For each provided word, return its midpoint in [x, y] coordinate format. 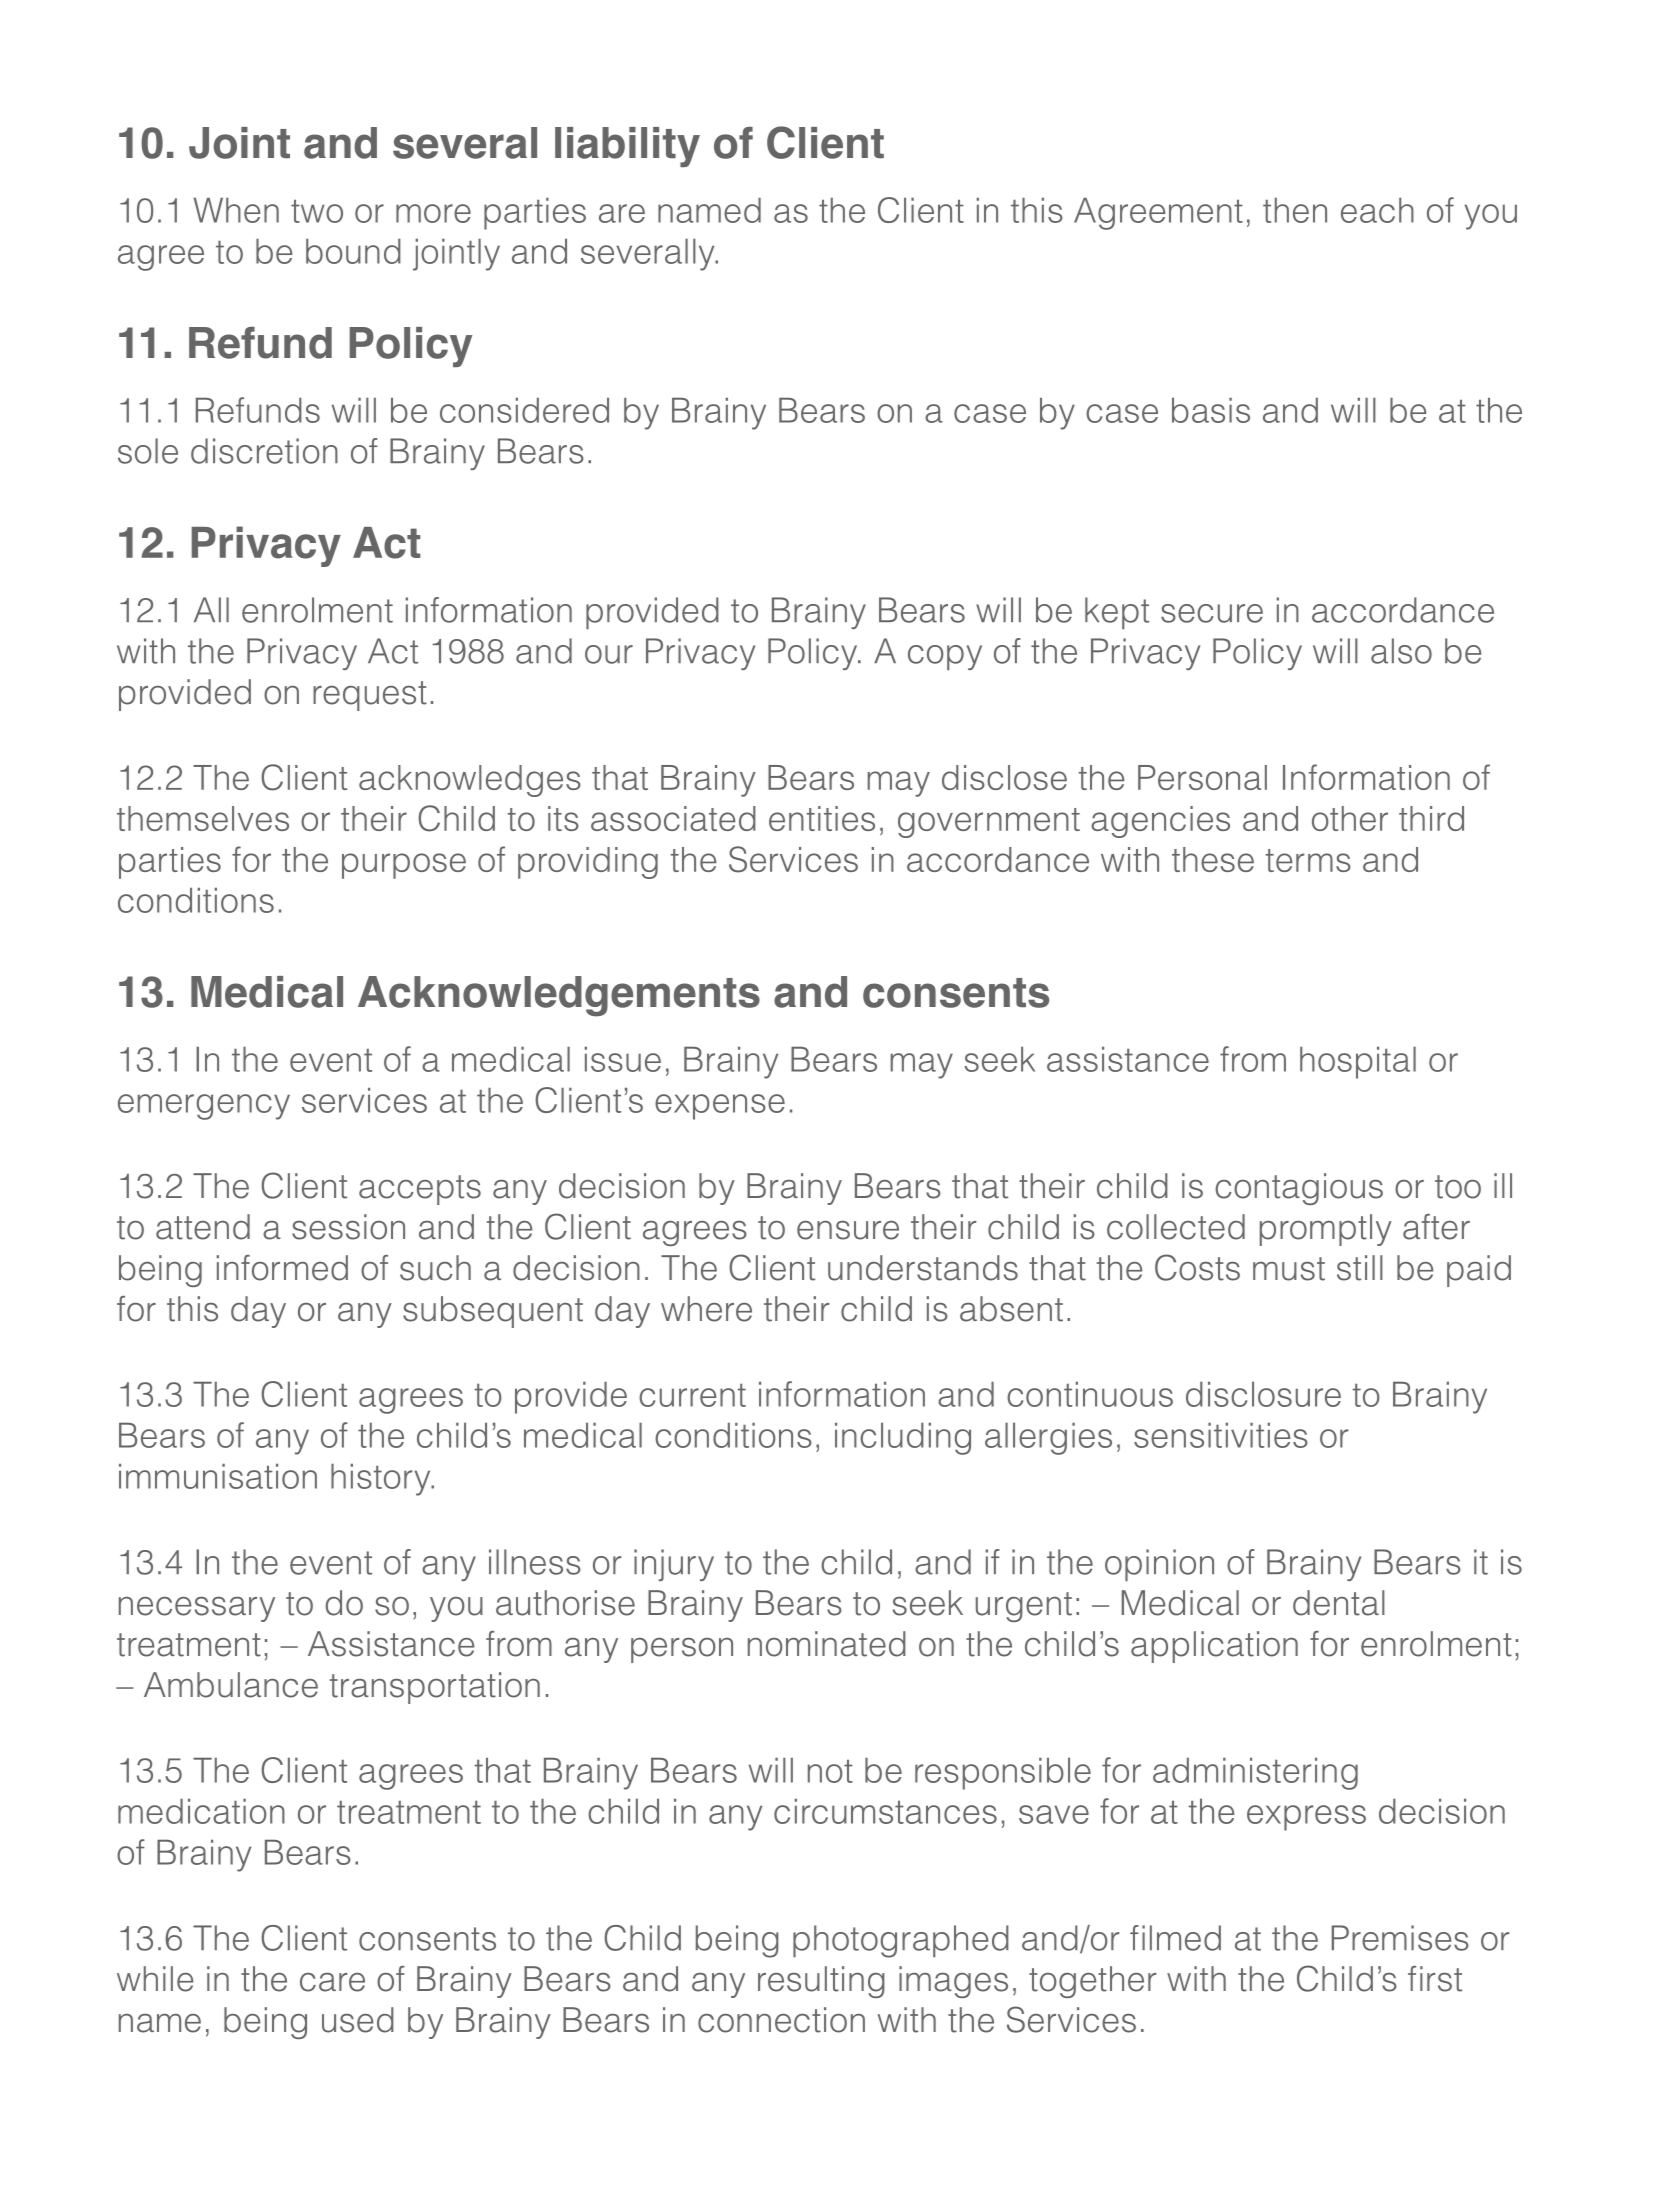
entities [822, 818]
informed [282, 1268]
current [692, 1395]
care [332, 1982]
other [1350, 818]
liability [627, 147]
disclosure [1263, 1394]
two [317, 211]
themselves [203, 818]
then [1295, 210]
